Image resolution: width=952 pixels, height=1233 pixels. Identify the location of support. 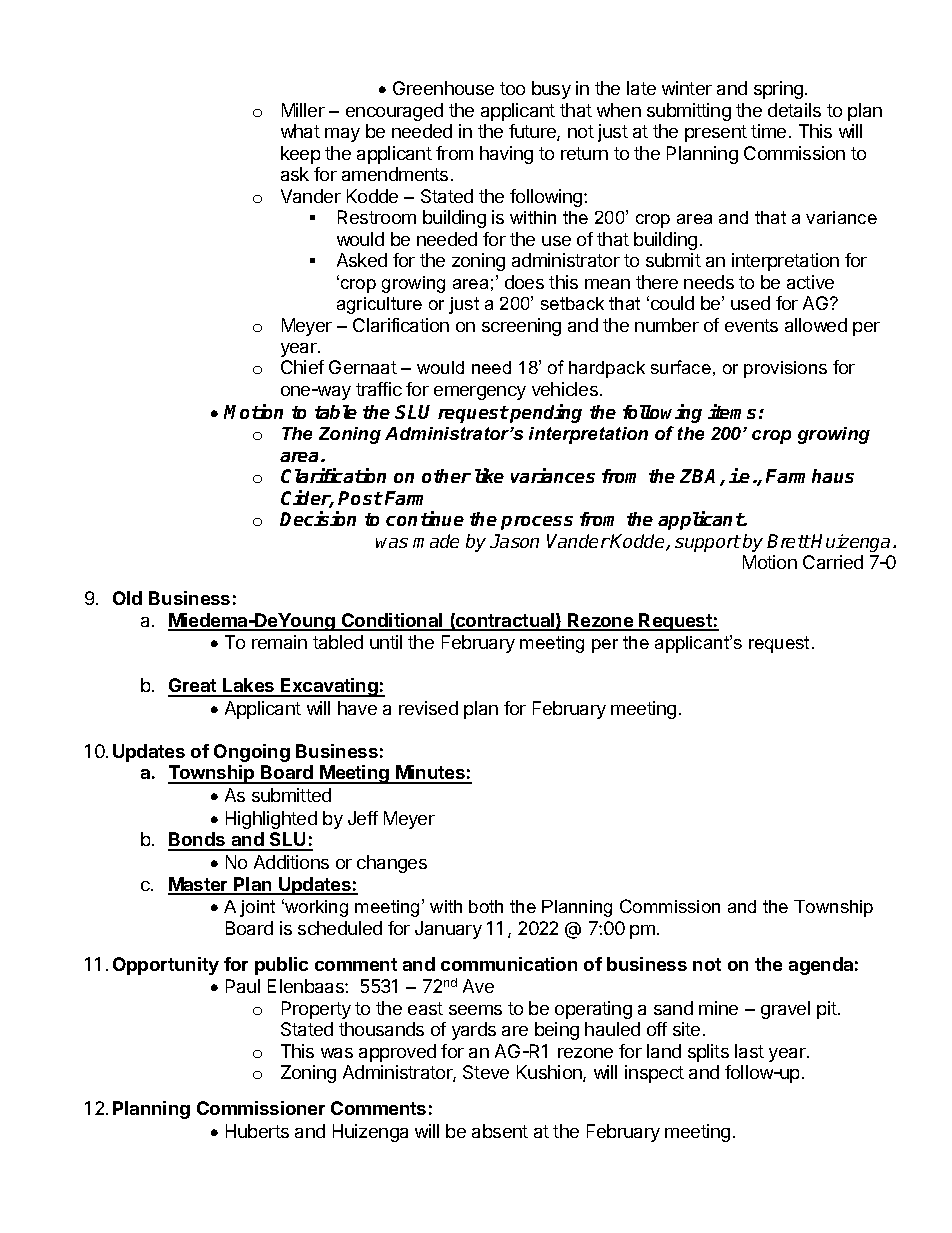
(708, 543).
